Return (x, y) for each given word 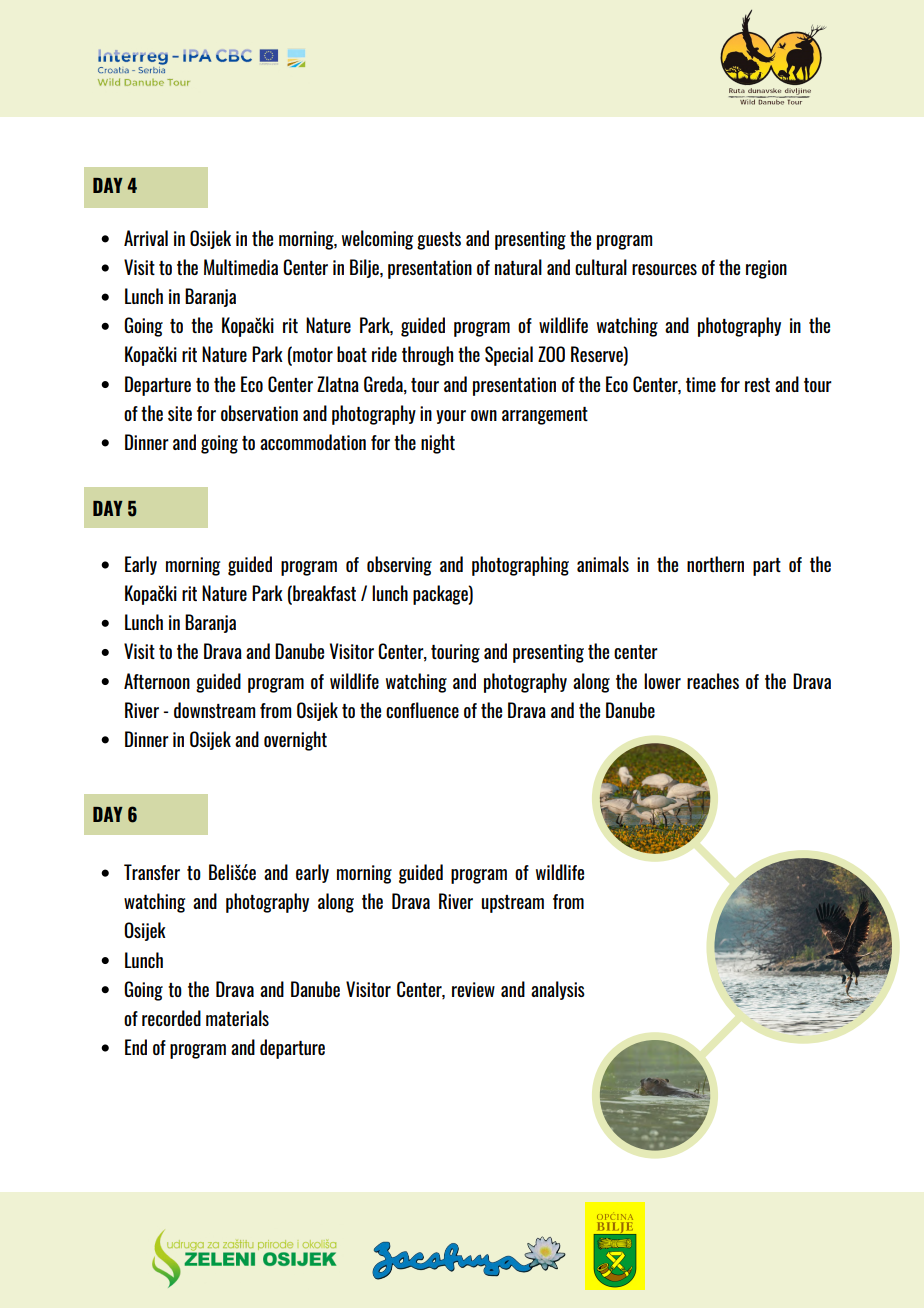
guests (439, 241)
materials (237, 1018)
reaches (713, 681)
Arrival (146, 238)
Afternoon (157, 681)
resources (664, 269)
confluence (422, 710)
